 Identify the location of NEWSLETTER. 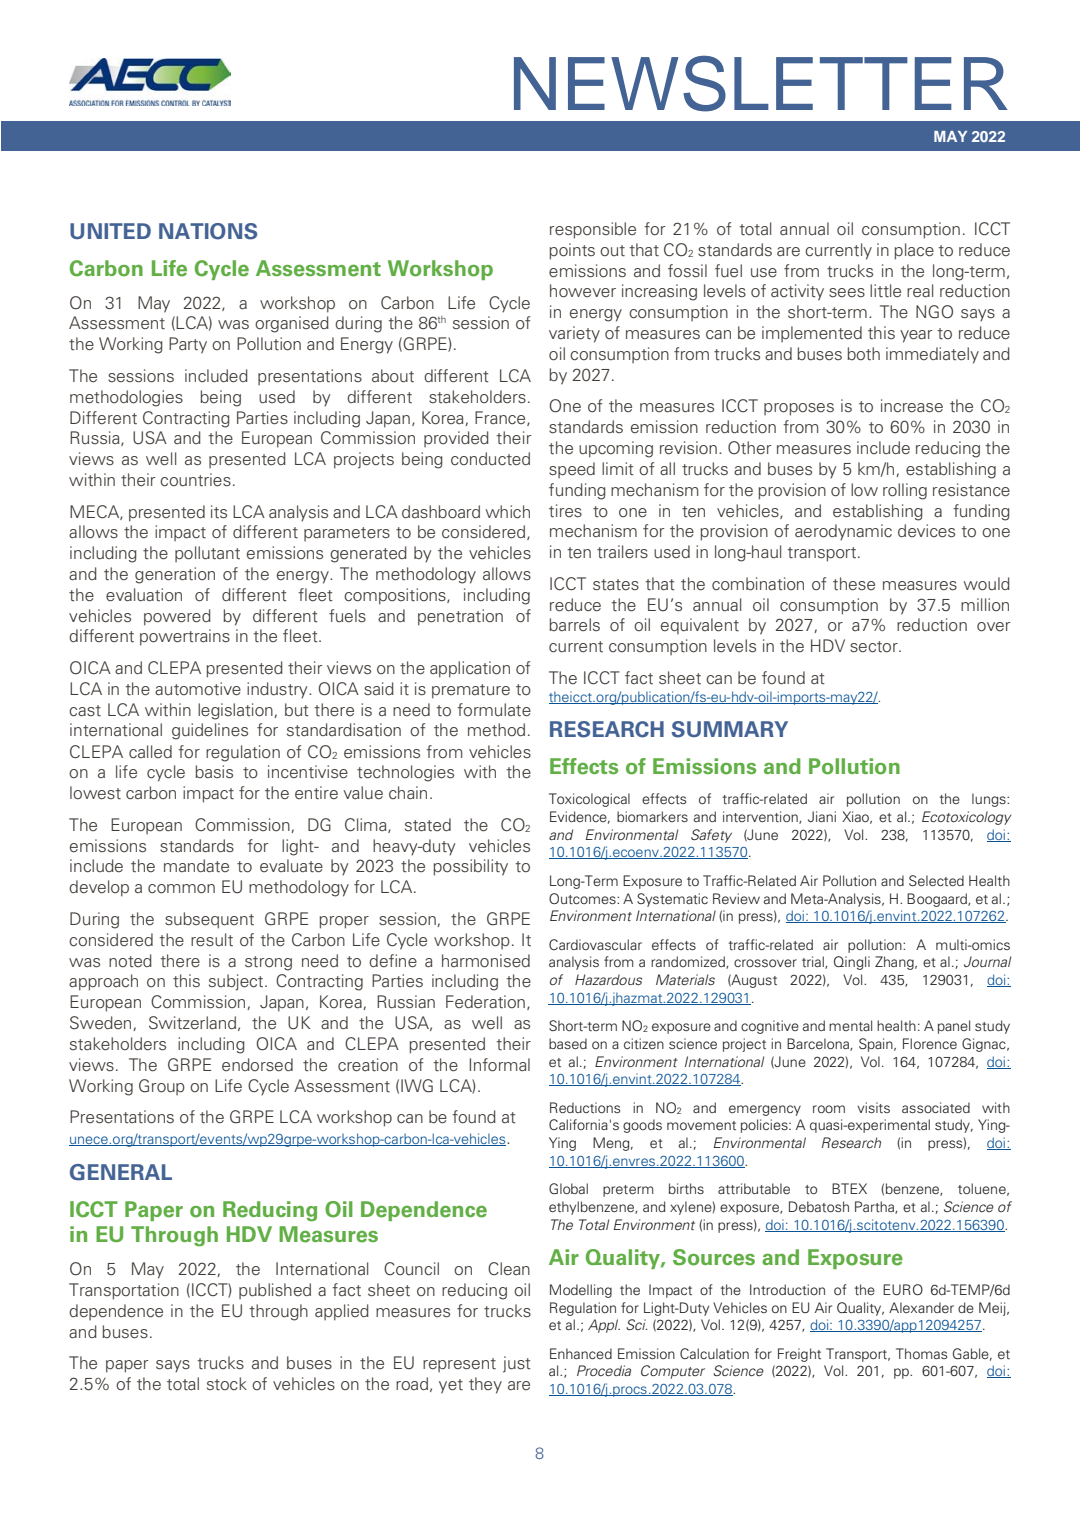
(761, 84).
